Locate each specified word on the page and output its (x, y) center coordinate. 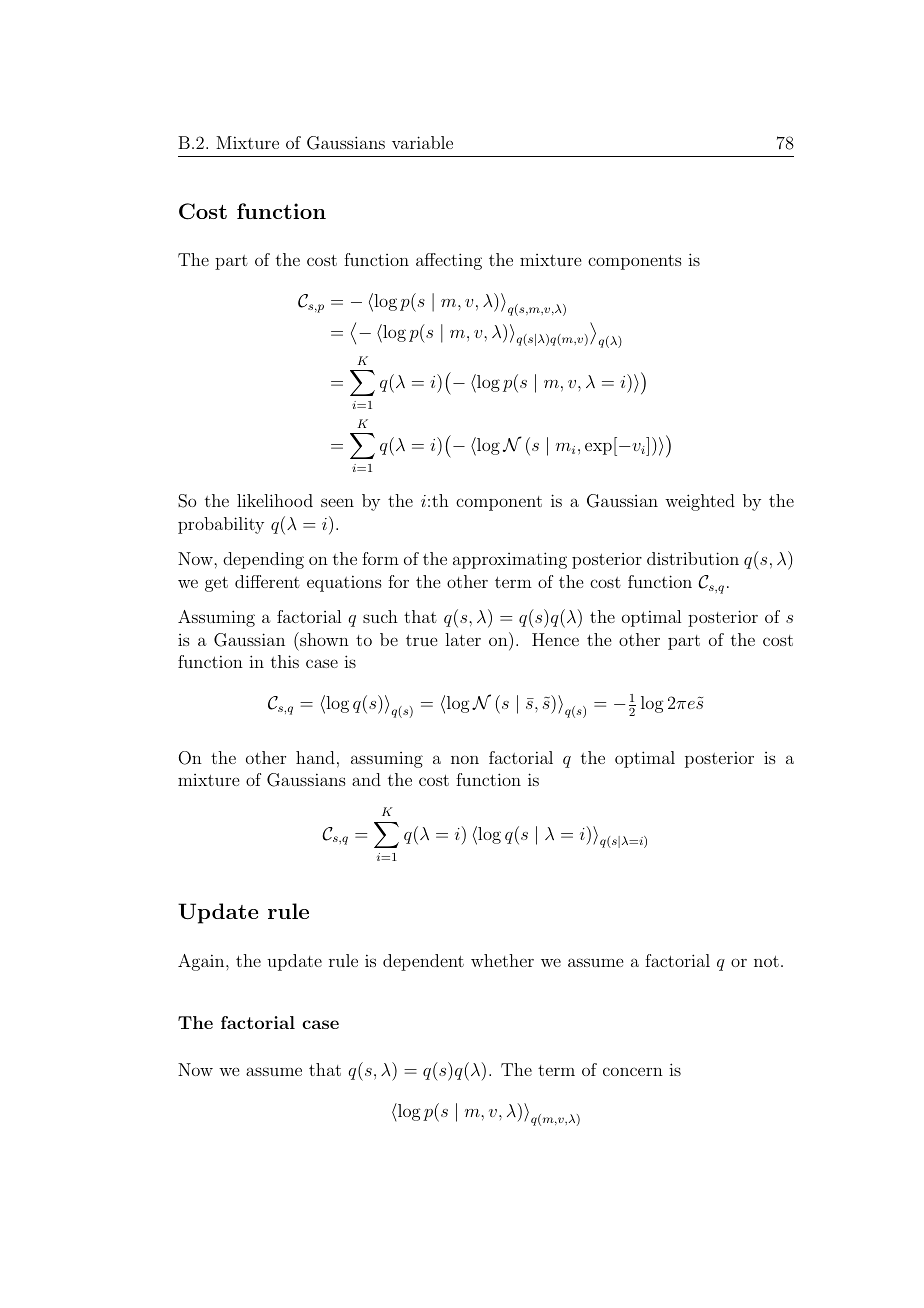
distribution (693, 558)
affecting (449, 261)
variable (422, 142)
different (267, 581)
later (463, 639)
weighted (700, 502)
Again (202, 962)
